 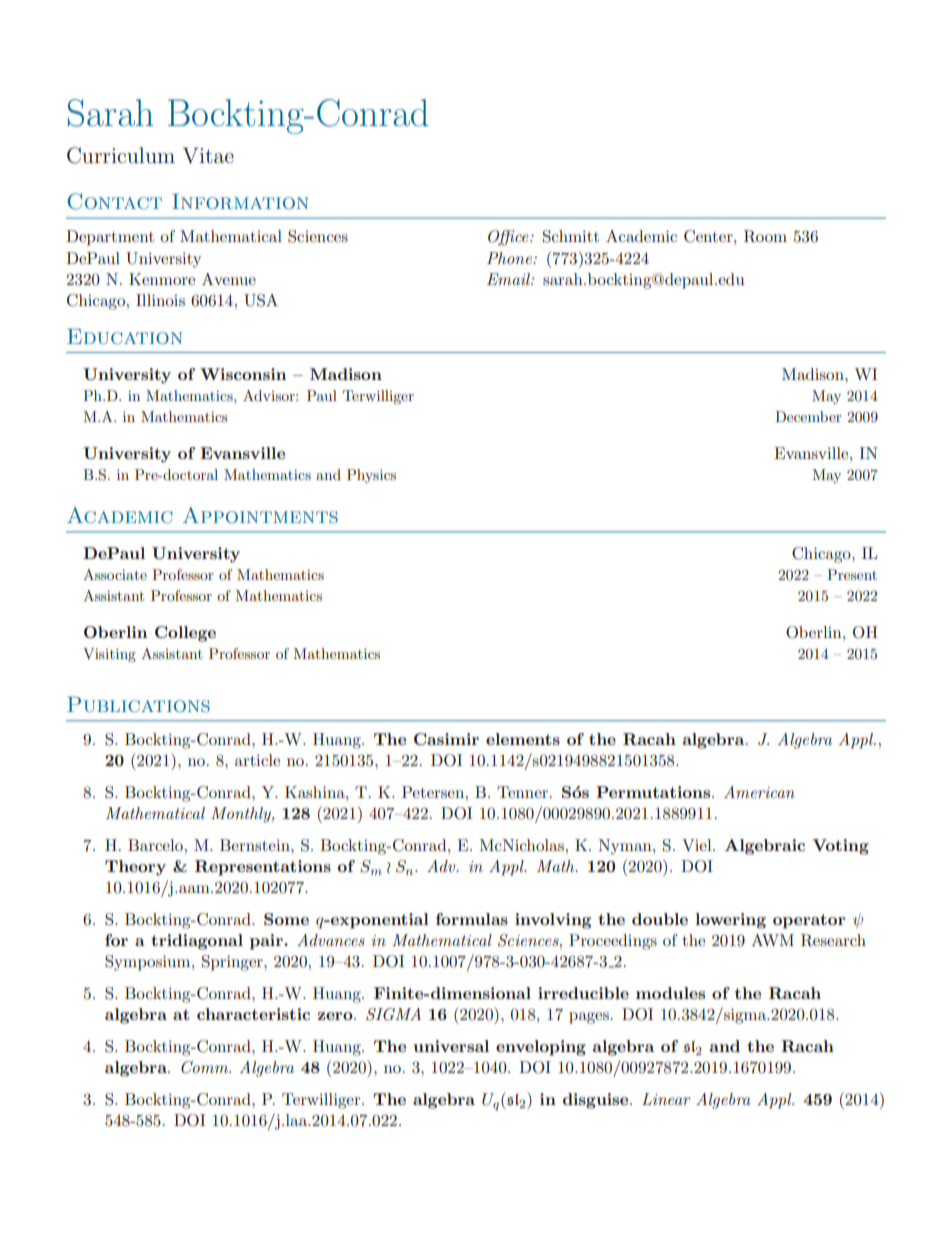 What do you see at coordinates (257, 760) in the screenshot?
I see `article` at bounding box center [257, 760].
